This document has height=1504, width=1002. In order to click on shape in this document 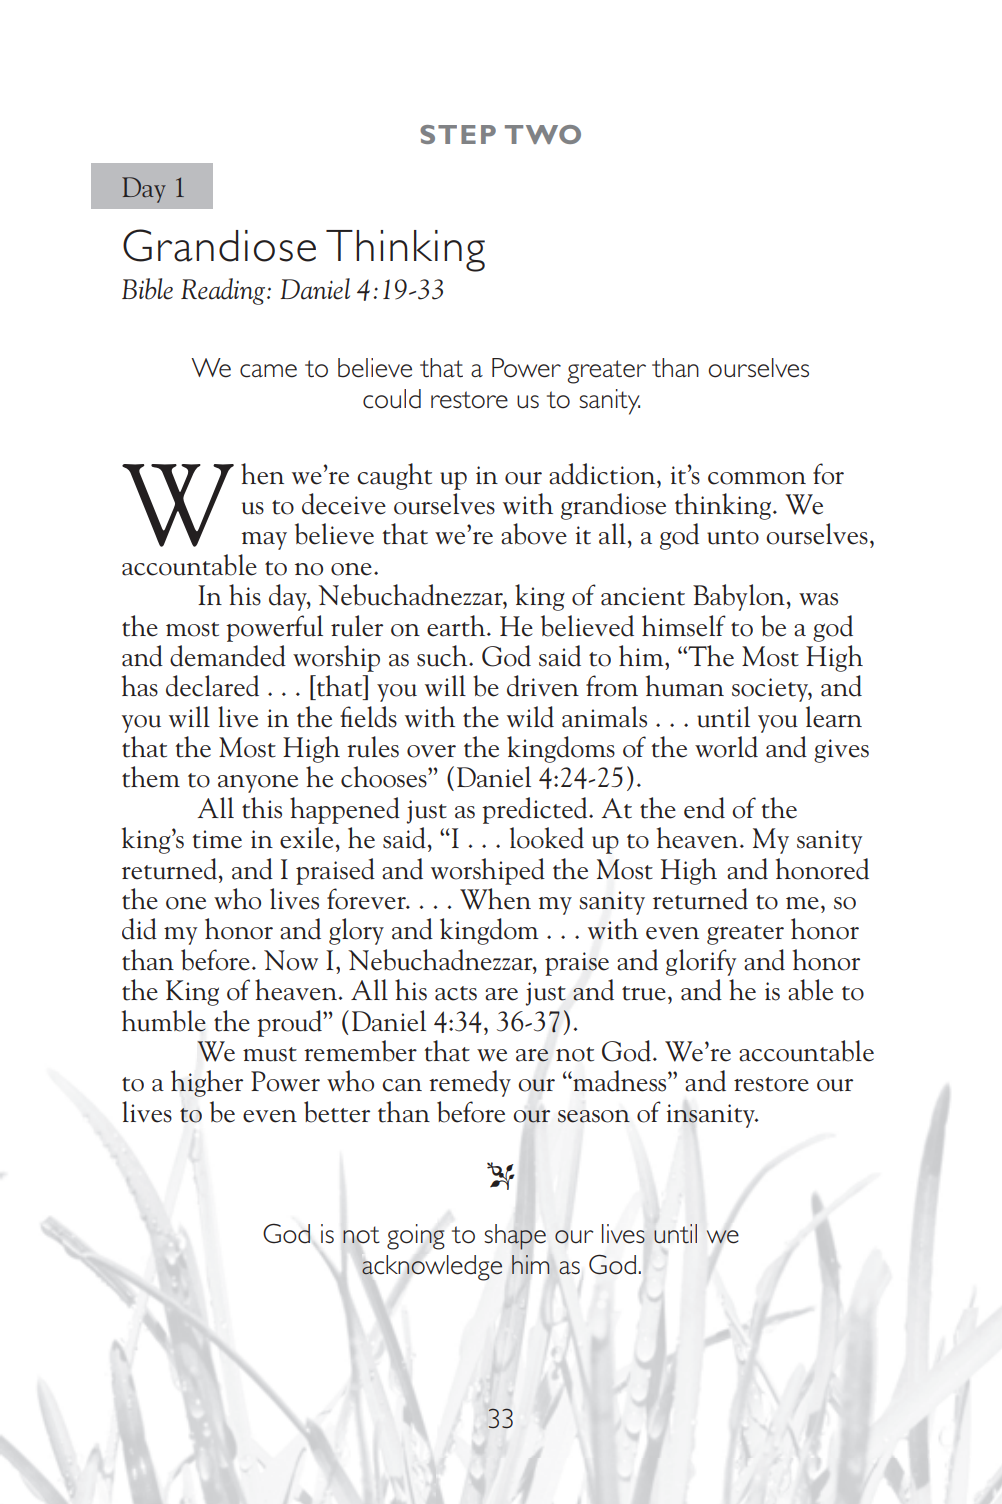, I will do `click(515, 1237)`.
